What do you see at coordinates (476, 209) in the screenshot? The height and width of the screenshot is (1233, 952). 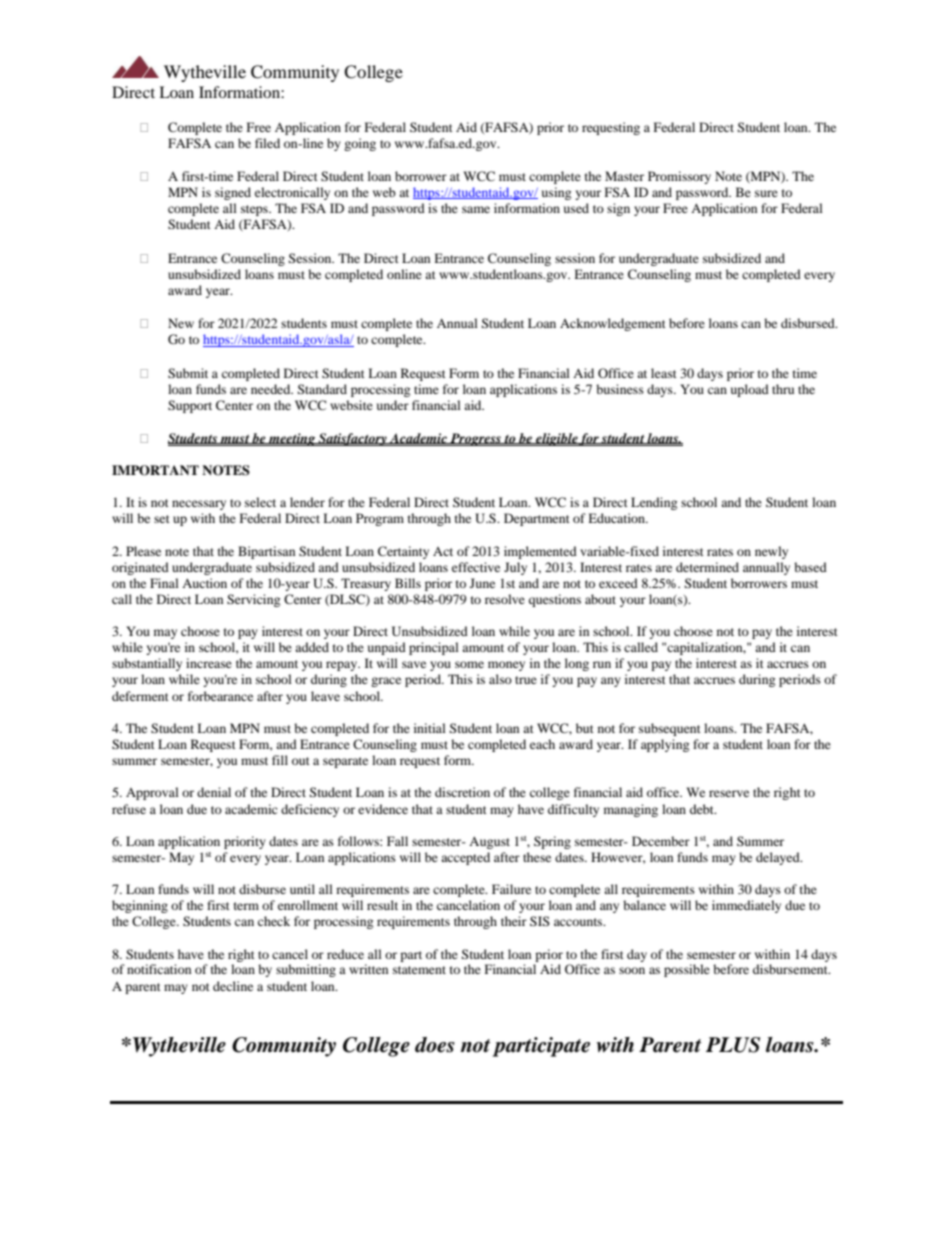 I see `same` at bounding box center [476, 209].
